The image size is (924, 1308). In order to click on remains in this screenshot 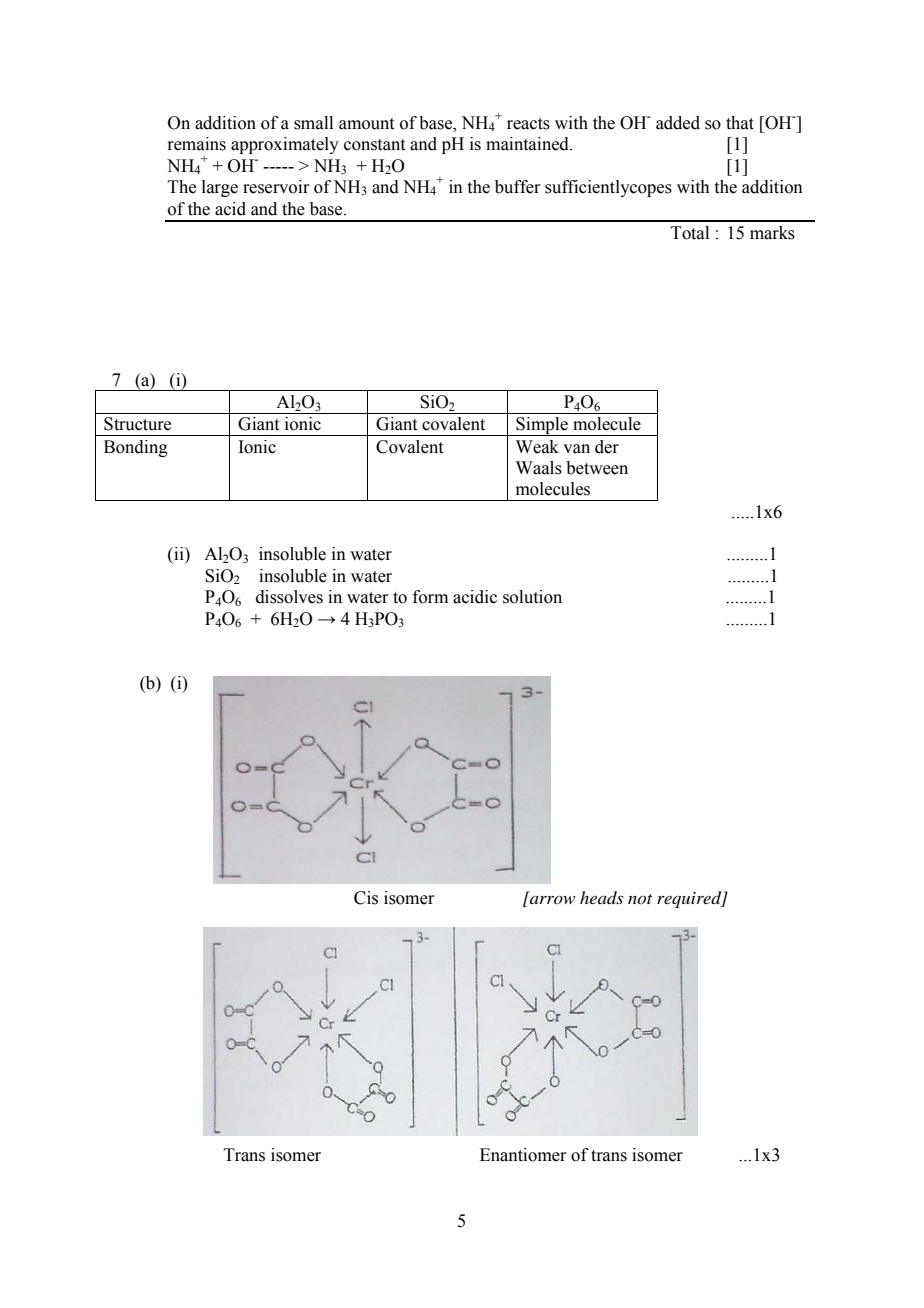, I will do `click(196, 144)`.
